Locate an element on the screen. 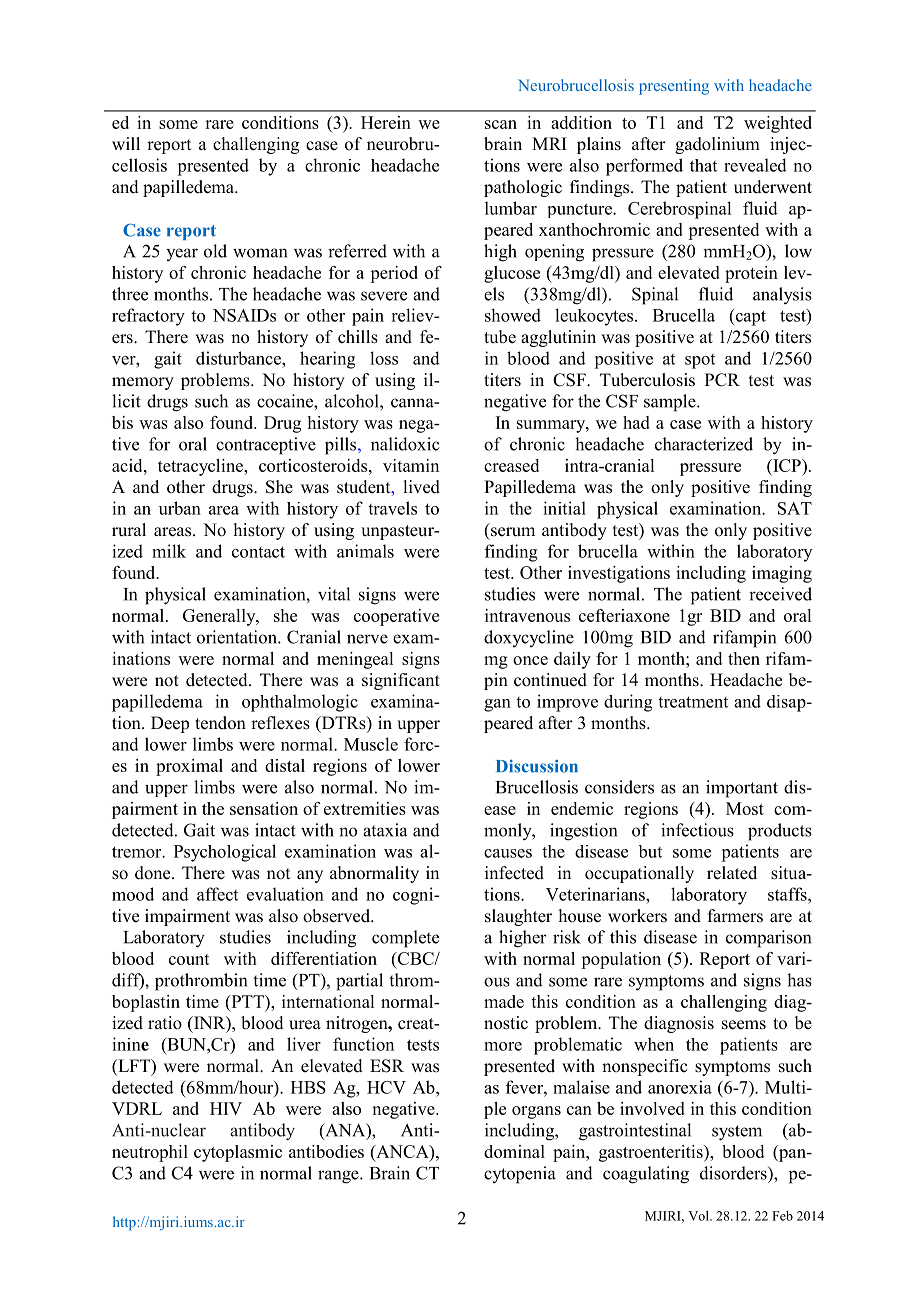 The image size is (924, 1308). then is located at coordinates (744, 658).
